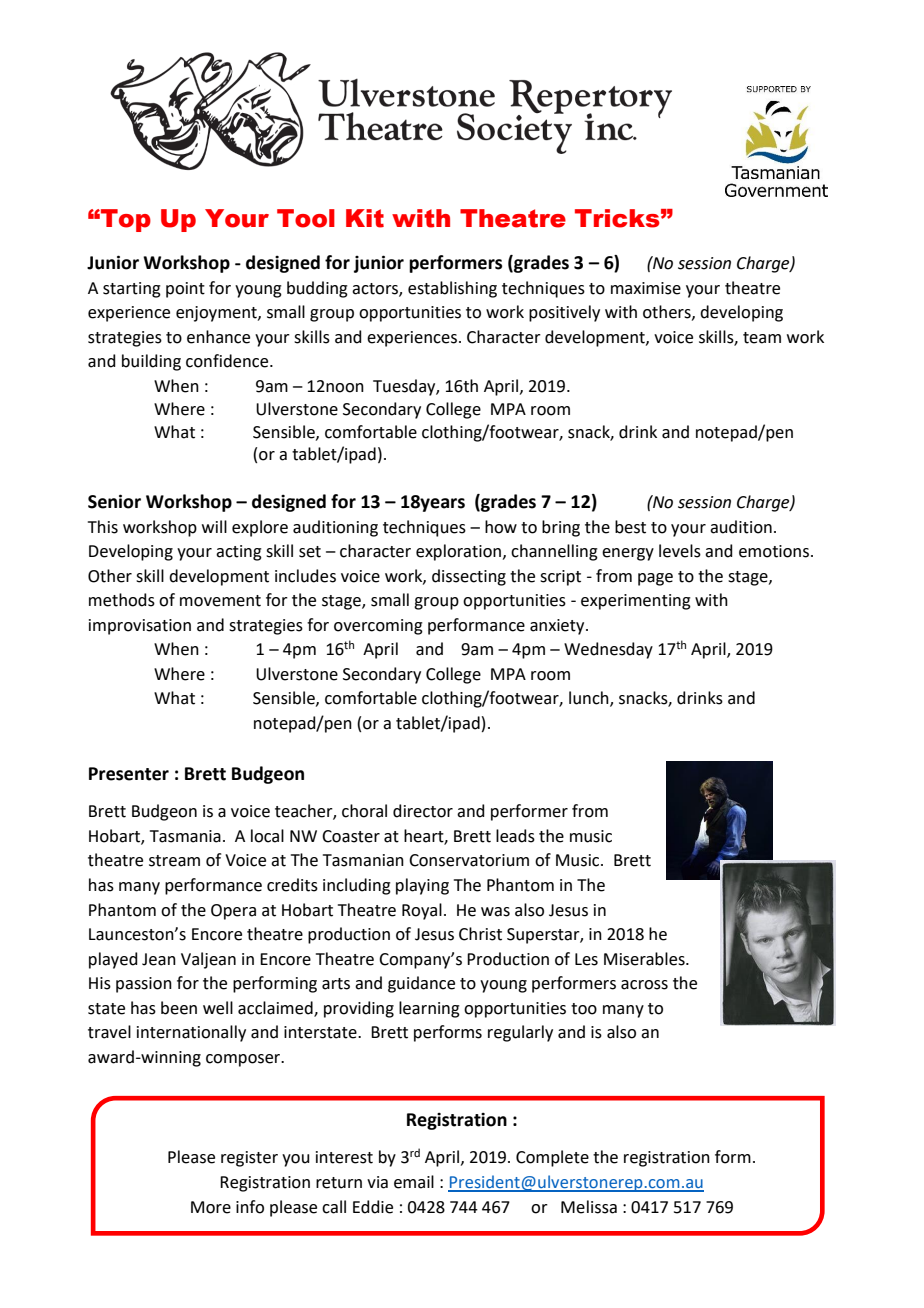 The width and height of the image is (924, 1308). Describe the element at coordinates (589, 1207) in the image. I see `Melissa` at that location.
